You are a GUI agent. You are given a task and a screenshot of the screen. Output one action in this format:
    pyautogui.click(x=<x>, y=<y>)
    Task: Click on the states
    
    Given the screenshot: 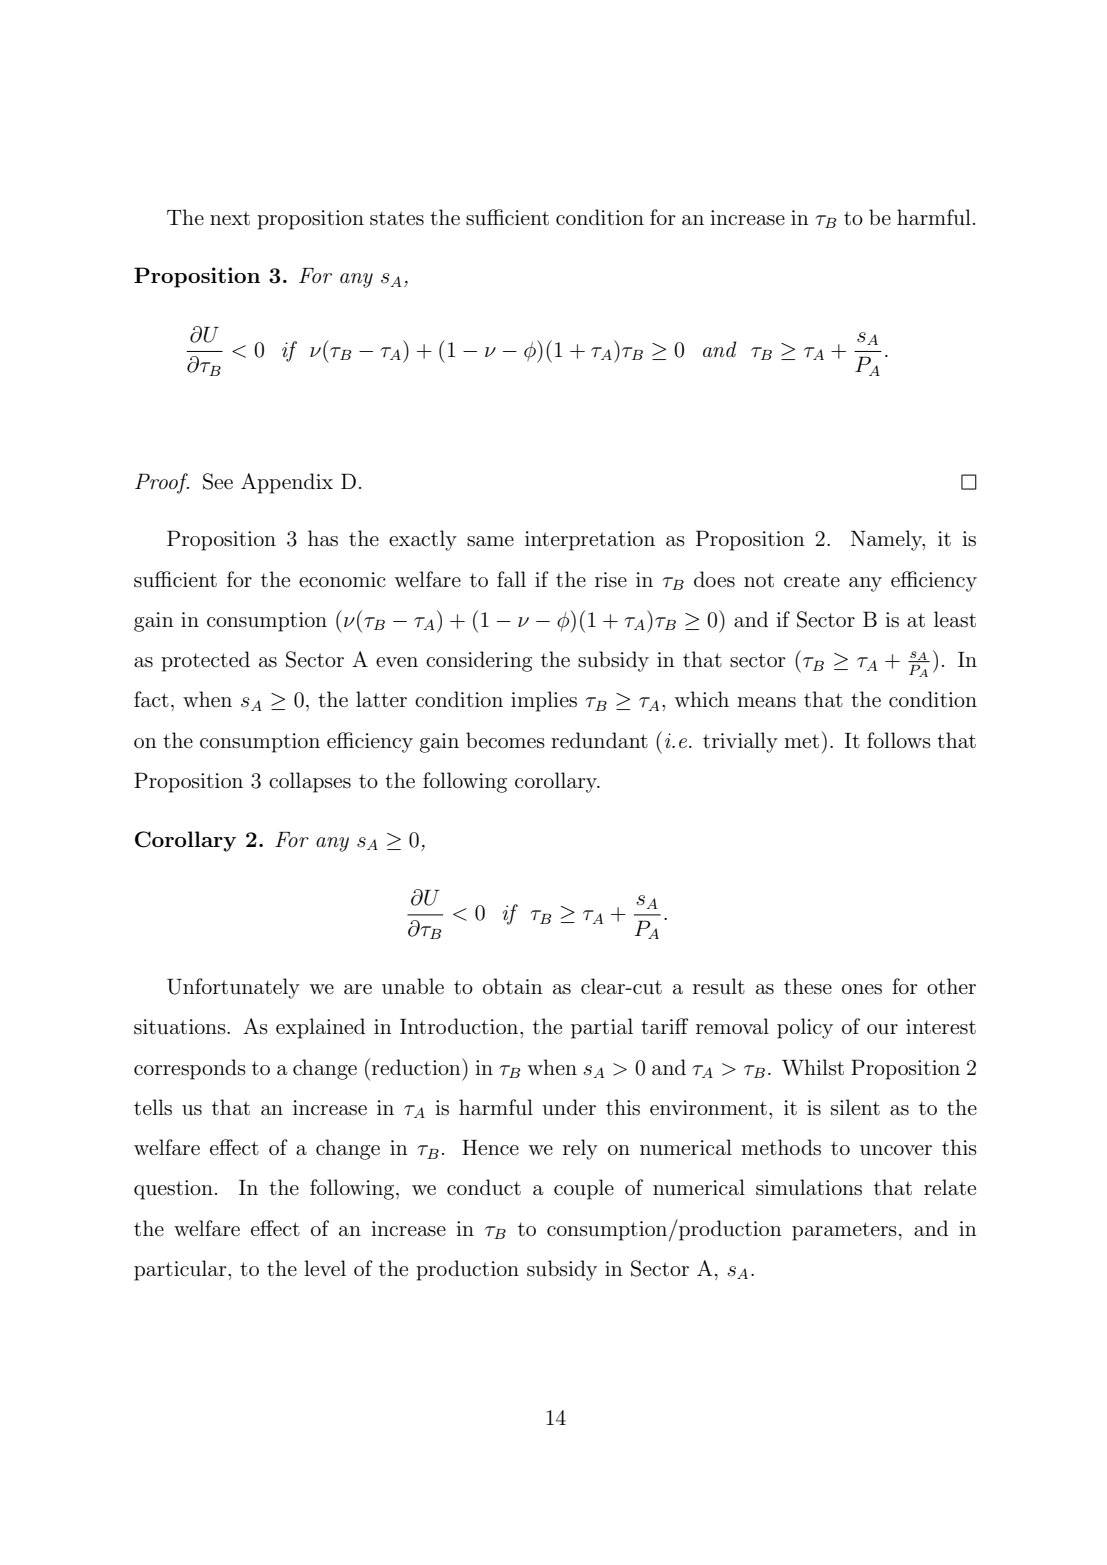 What is the action you would take?
    pyautogui.click(x=397, y=218)
